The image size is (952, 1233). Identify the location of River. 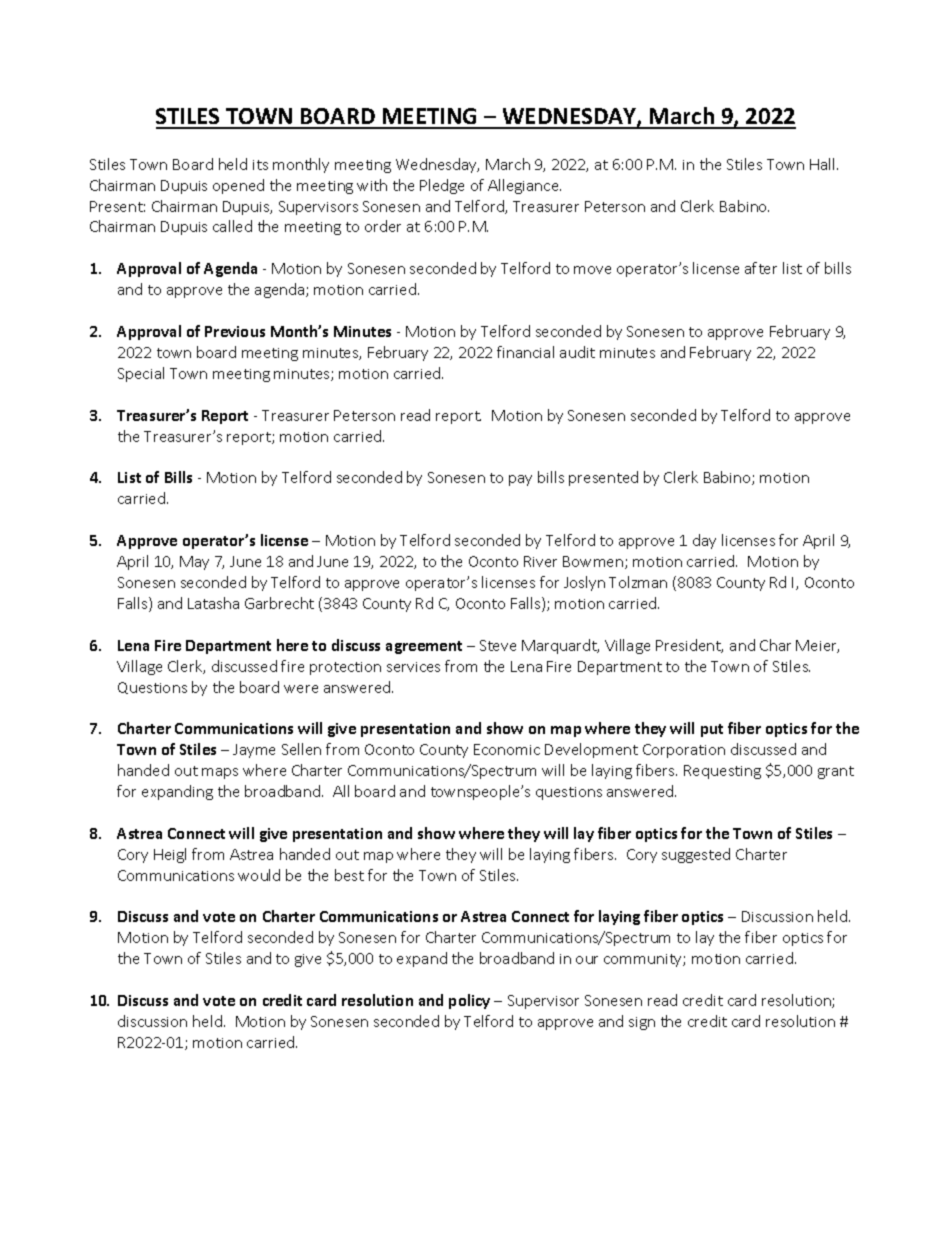
(540, 561).
